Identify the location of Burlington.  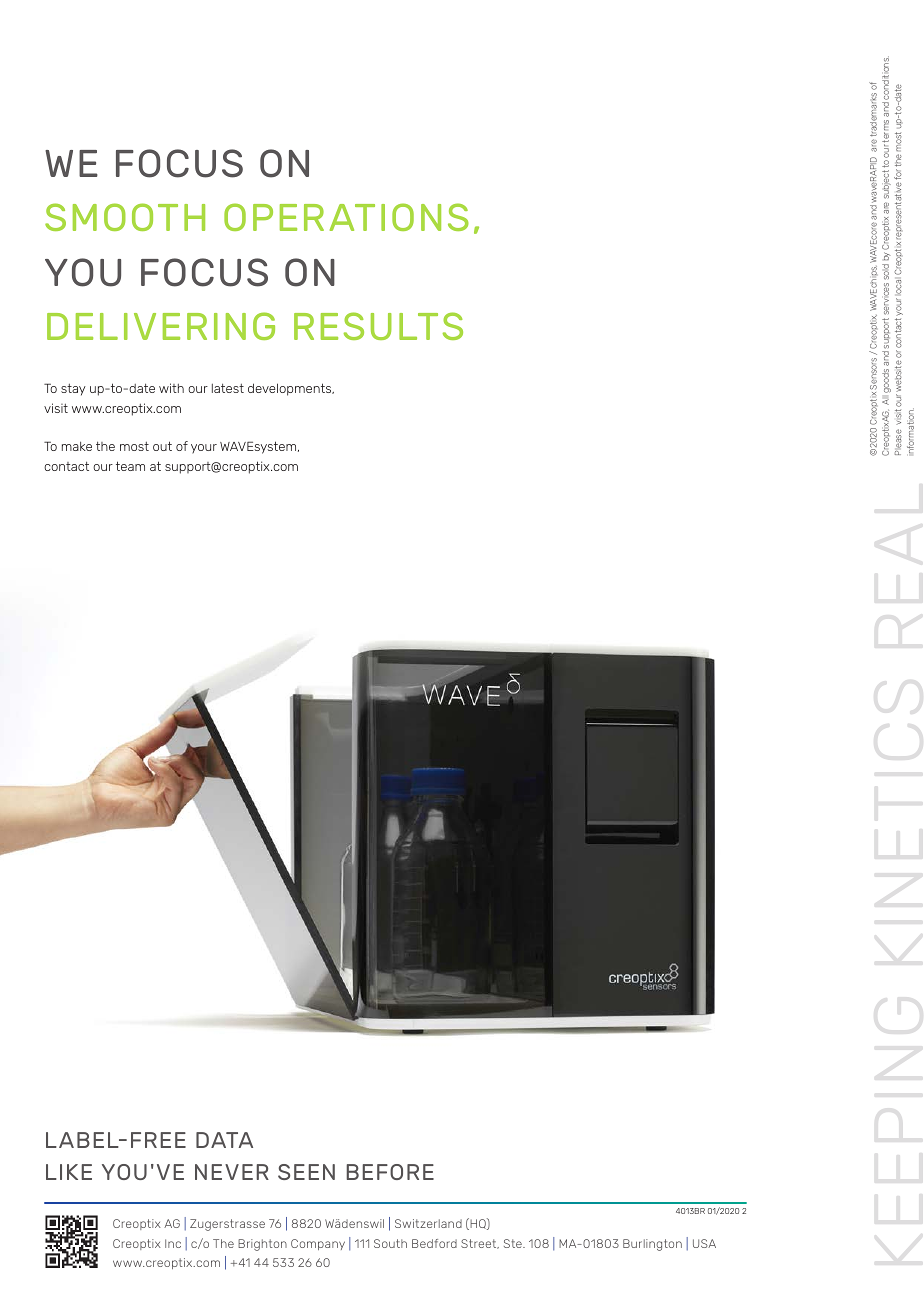
(652, 1245).
